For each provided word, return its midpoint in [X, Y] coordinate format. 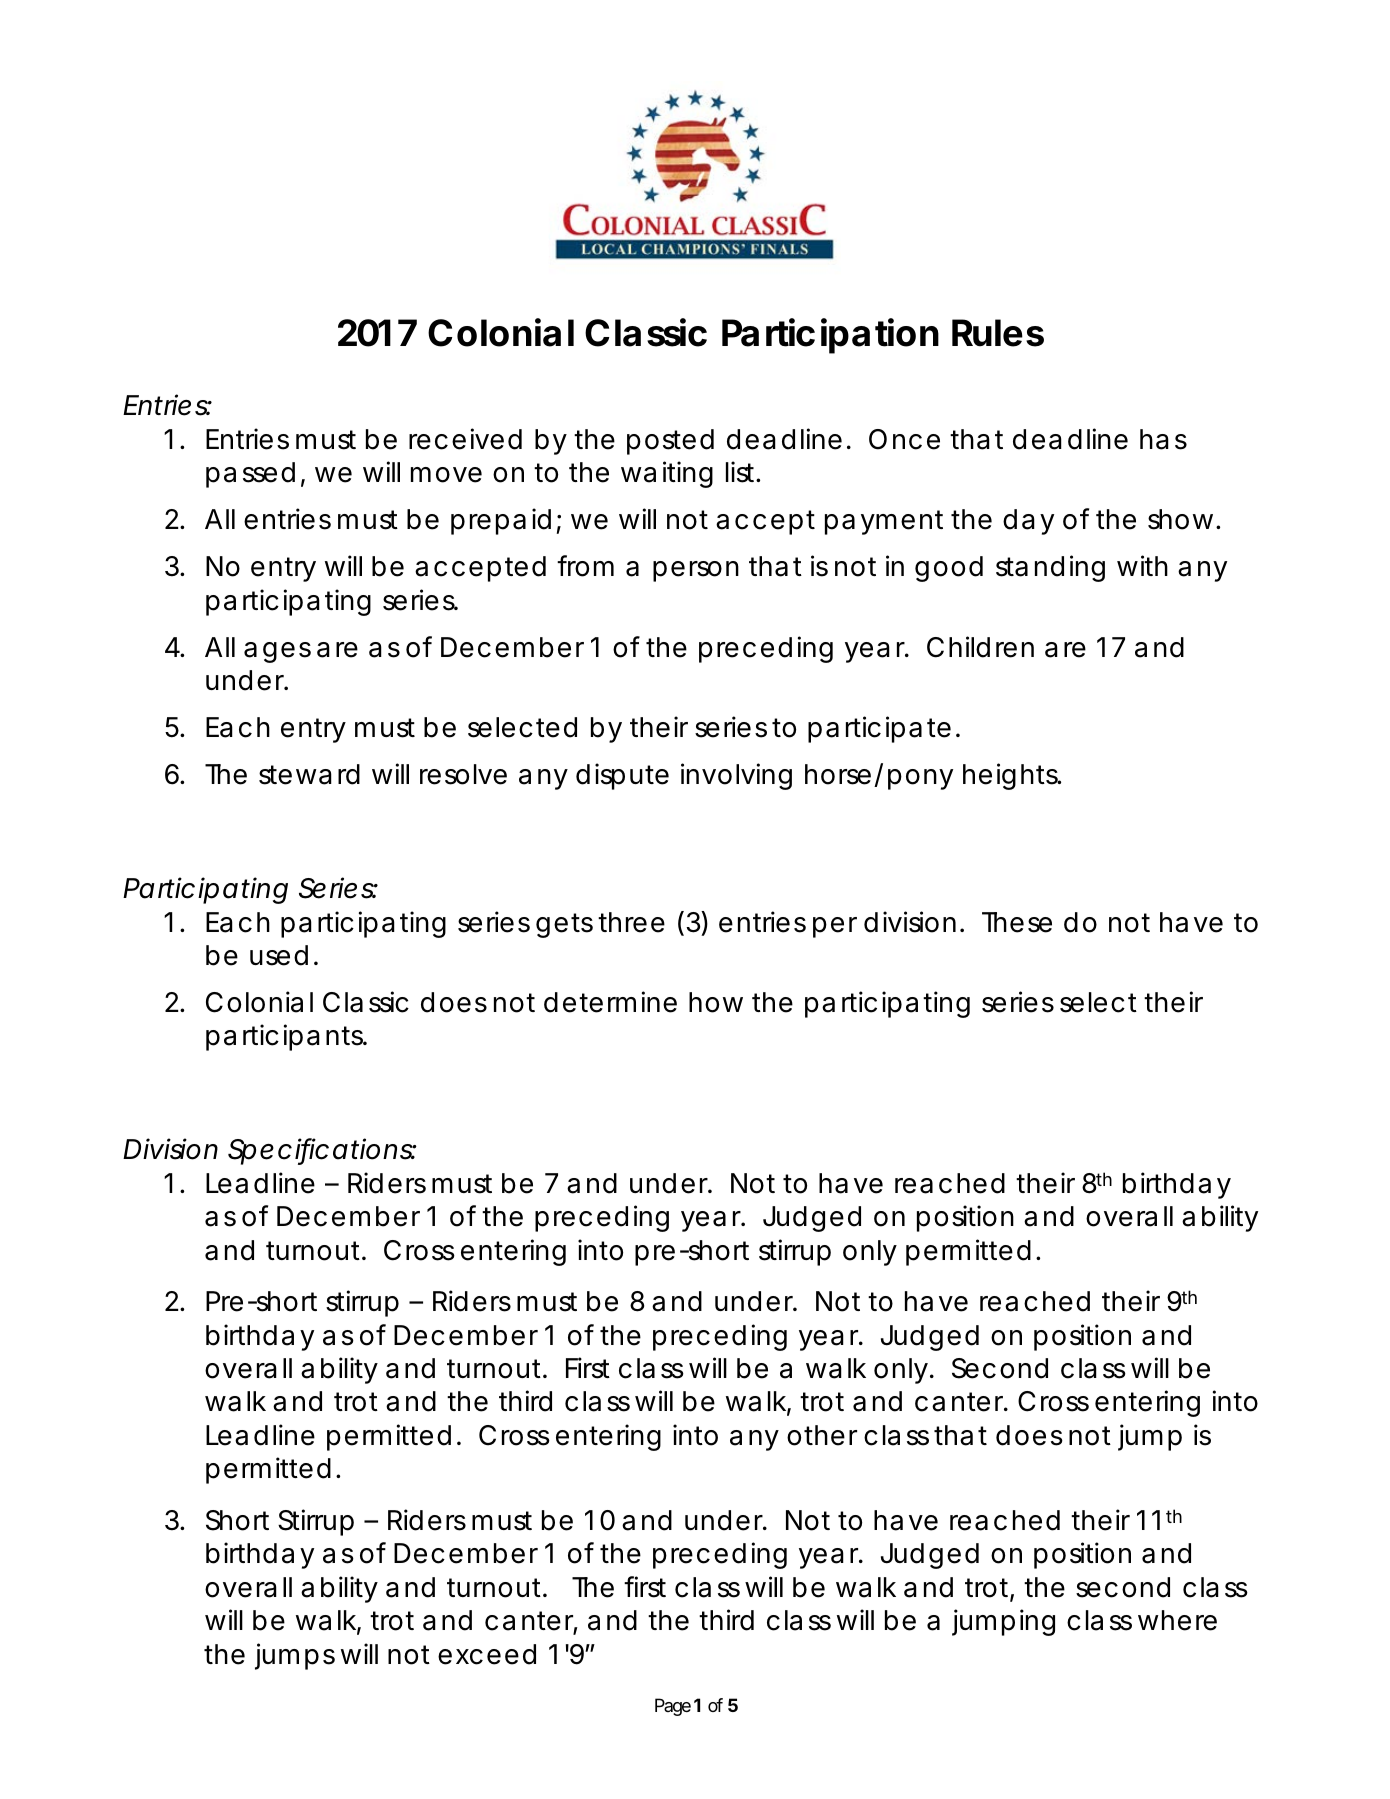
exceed [487, 1654]
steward [309, 774]
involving [736, 776]
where [1177, 1620]
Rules [998, 333]
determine [610, 1002]
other [822, 1435]
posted [670, 442]
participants [286, 1037]
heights [1012, 776]
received [465, 439]
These [1017, 922]
